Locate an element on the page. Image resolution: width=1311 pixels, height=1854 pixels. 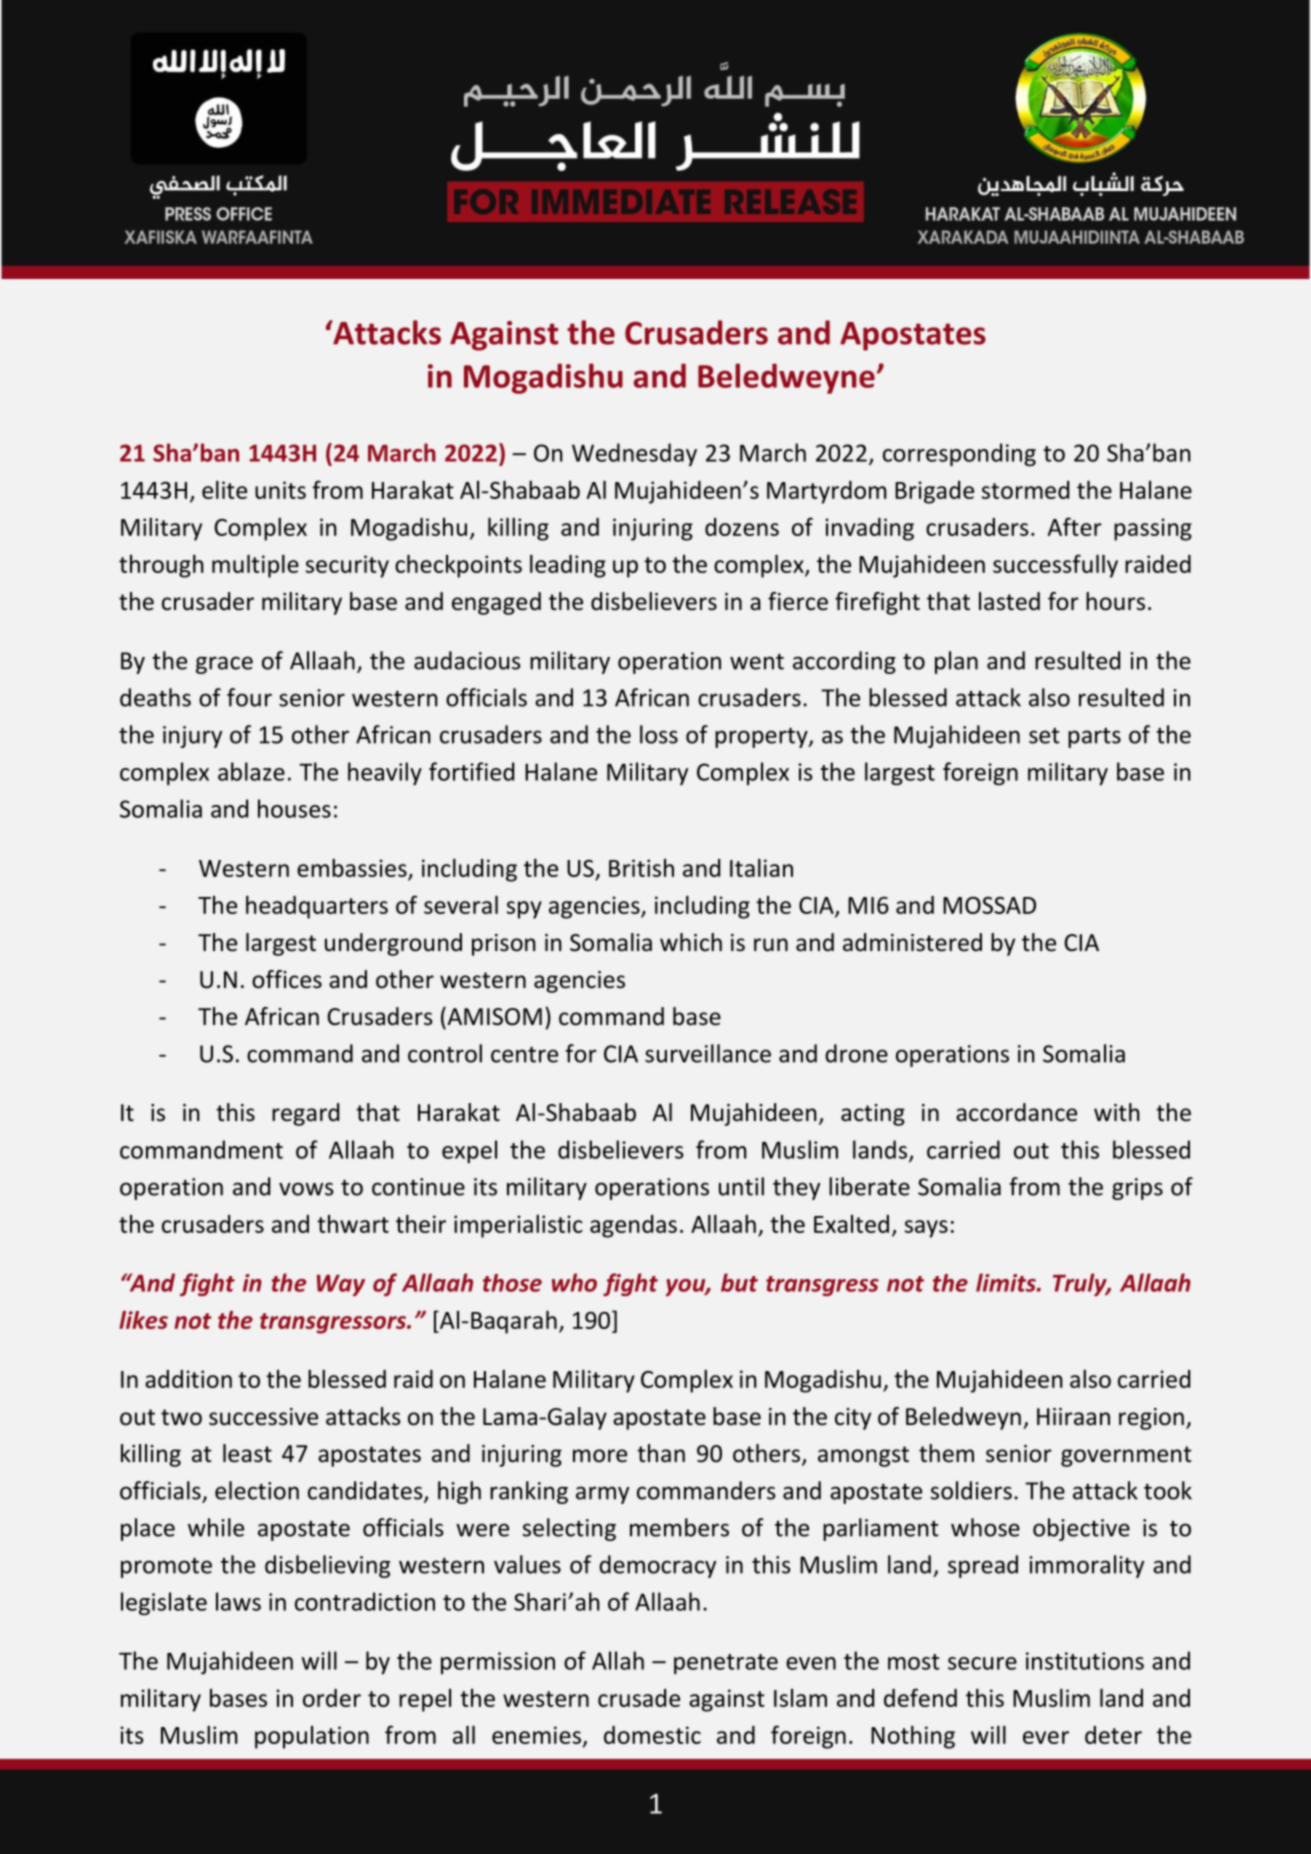
MOSSAD is located at coordinates (989, 905).
